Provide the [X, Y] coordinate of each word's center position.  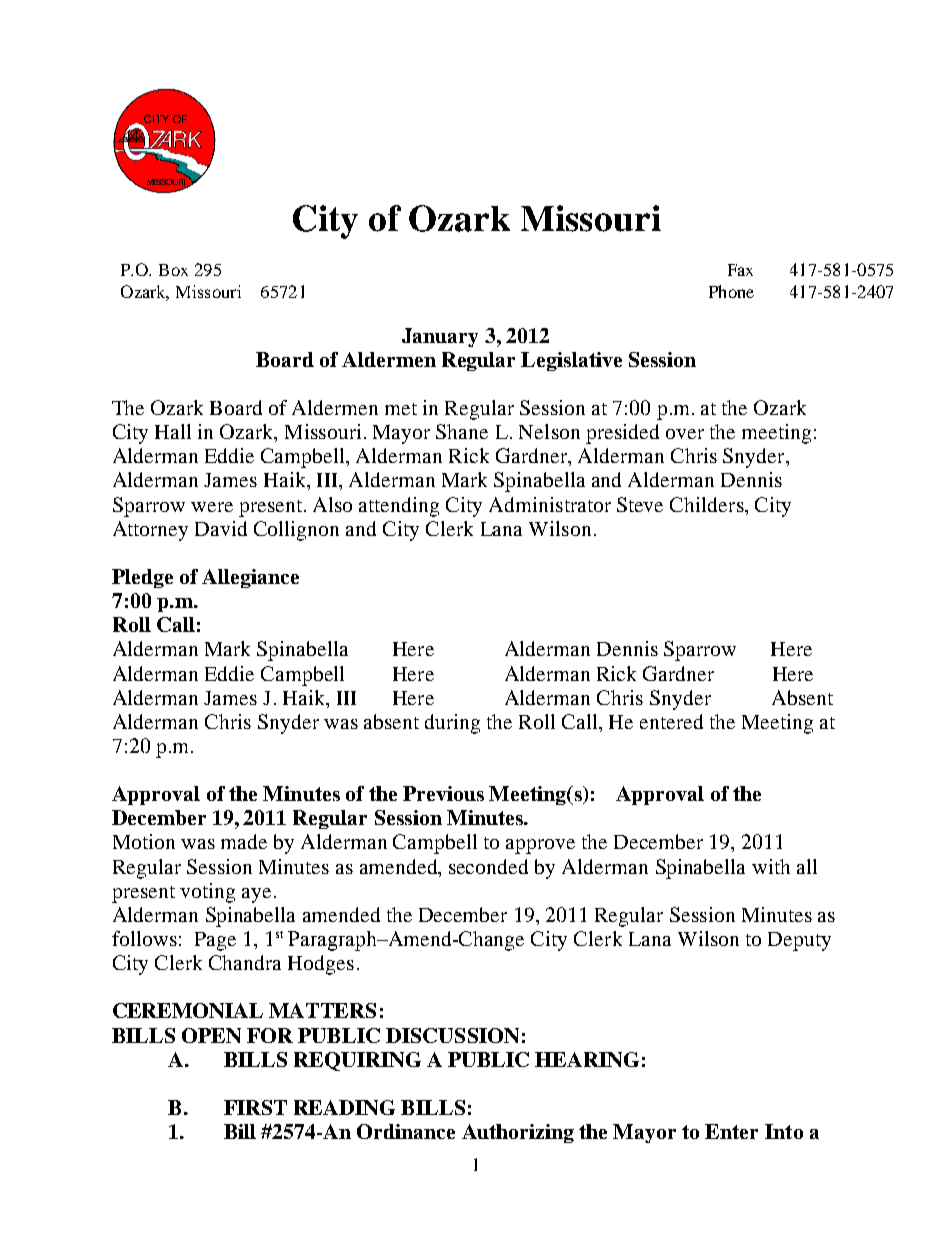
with [771, 866]
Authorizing [518, 1133]
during [452, 724]
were [212, 507]
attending [399, 507]
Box [173, 270]
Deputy [799, 941]
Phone [731, 291]
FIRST [255, 1107]
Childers [708, 504]
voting [207, 893]
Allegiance [250, 578]
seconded [488, 866]
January [440, 337]
